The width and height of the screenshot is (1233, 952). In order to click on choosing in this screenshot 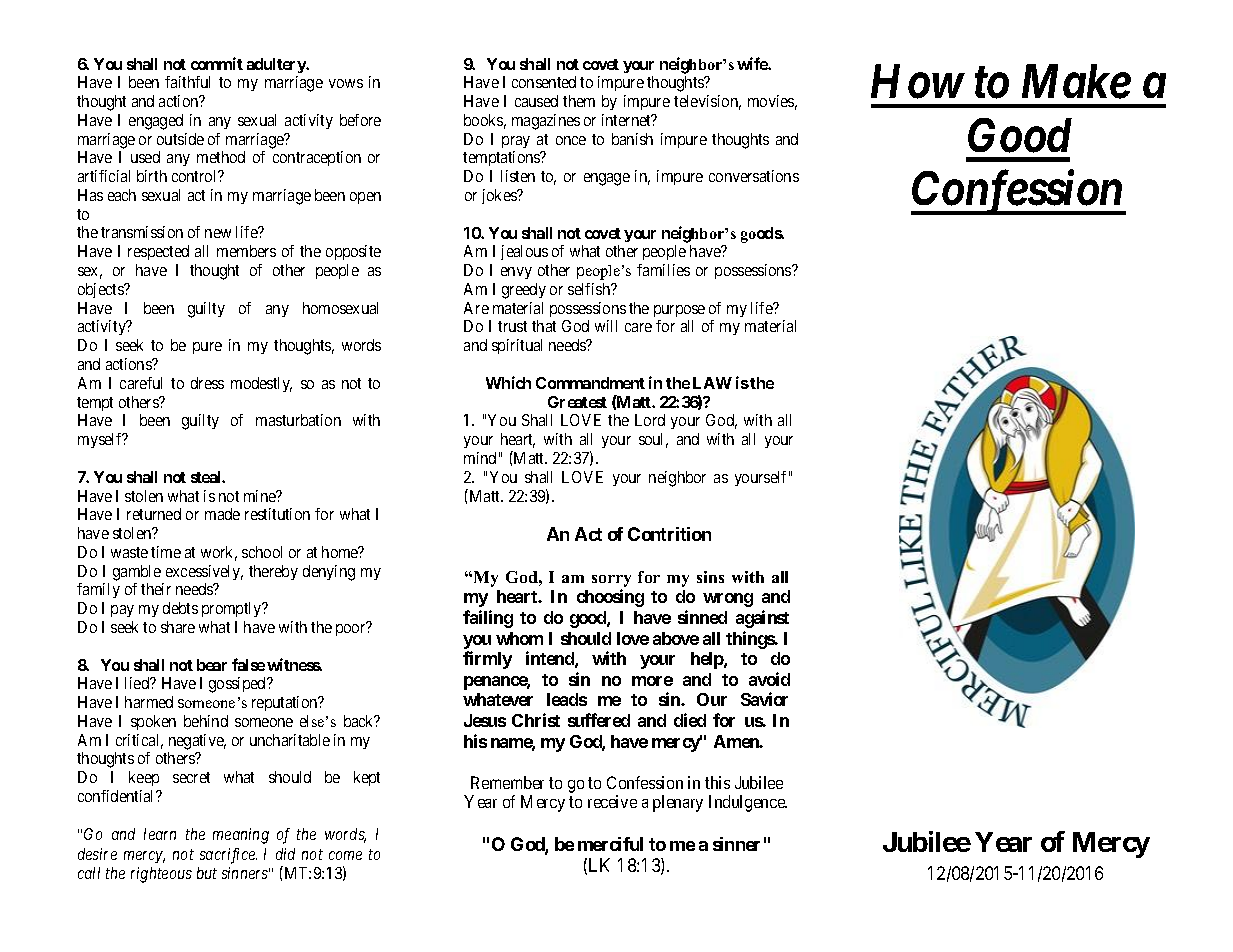, I will do `click(610, 598)`.
